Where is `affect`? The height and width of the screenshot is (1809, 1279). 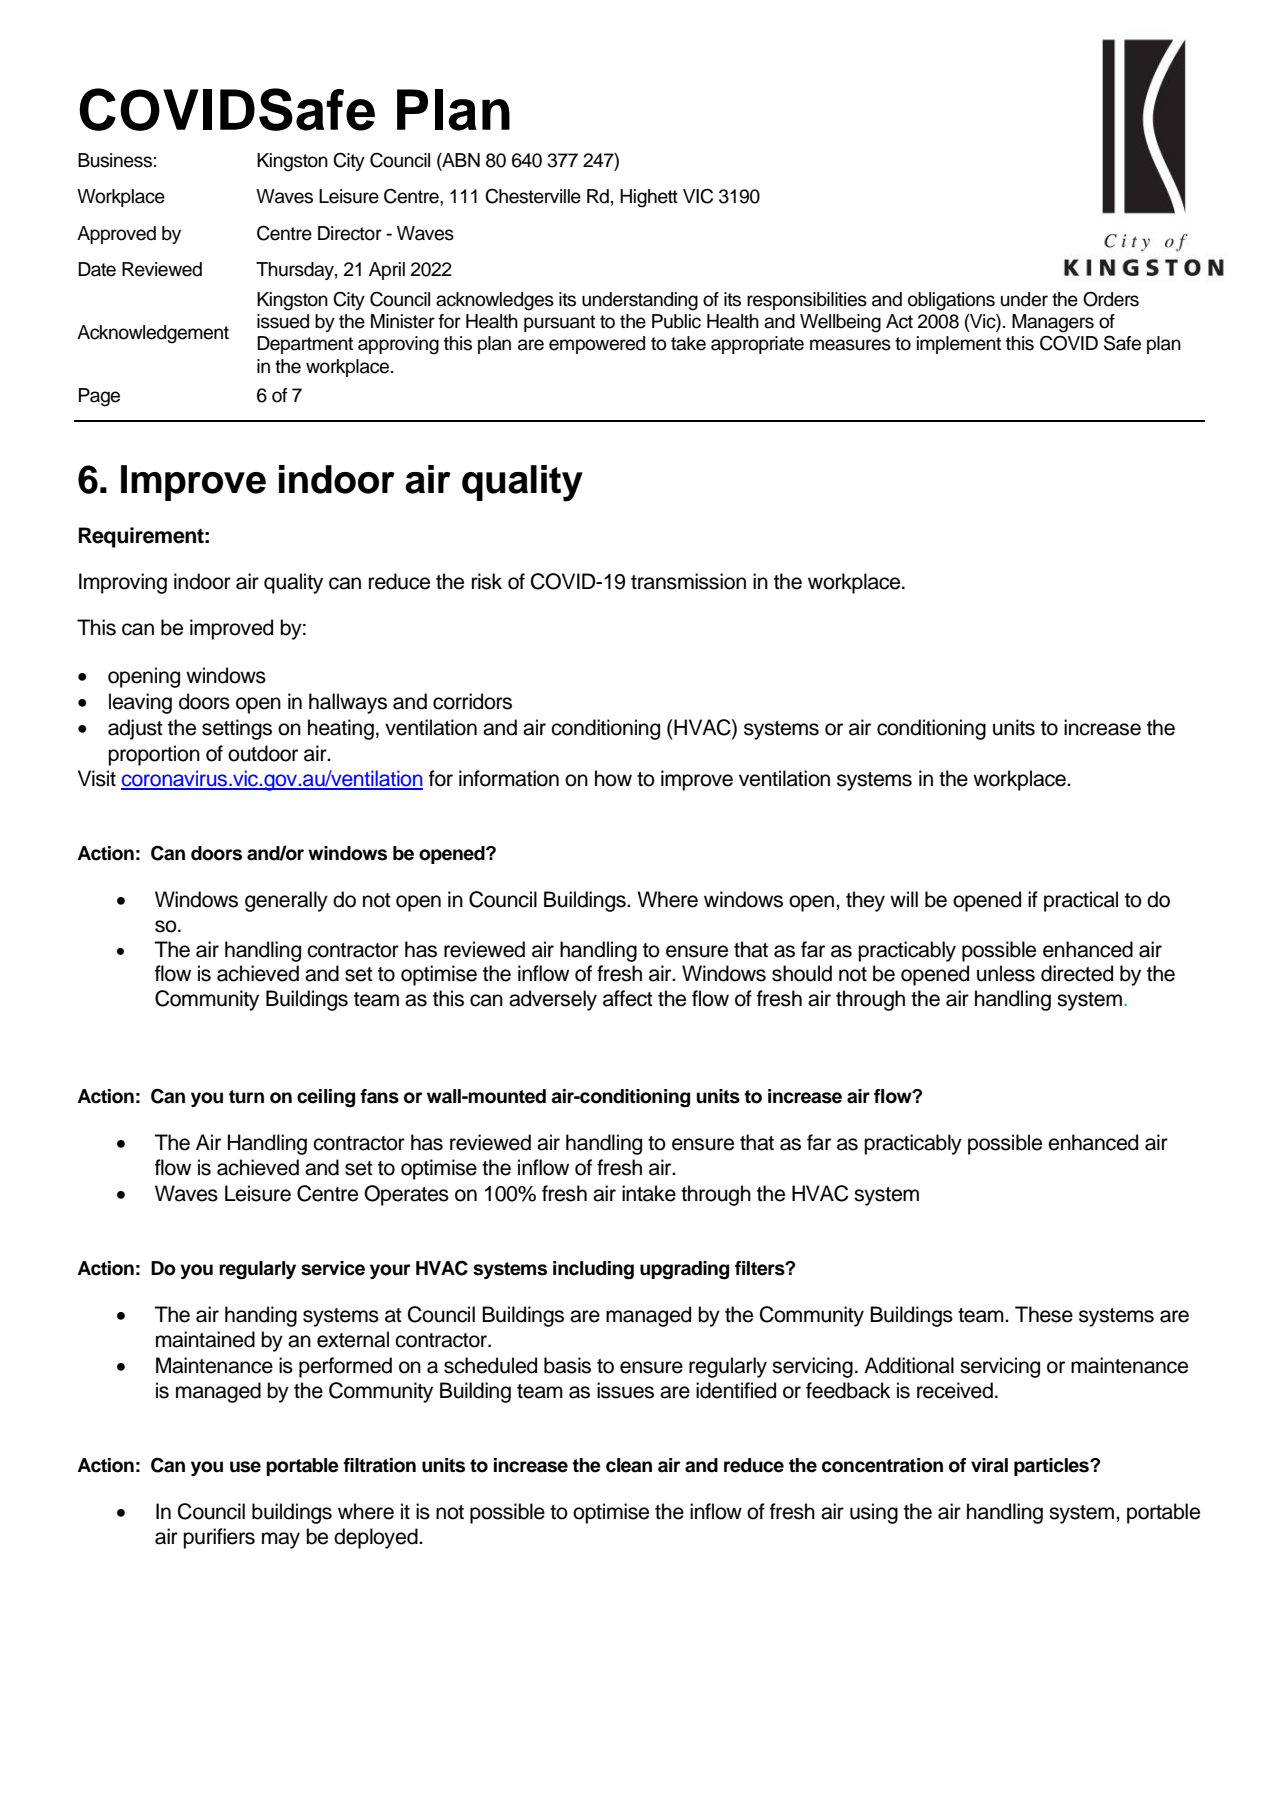 affect is located at coordinates (628, 998).
